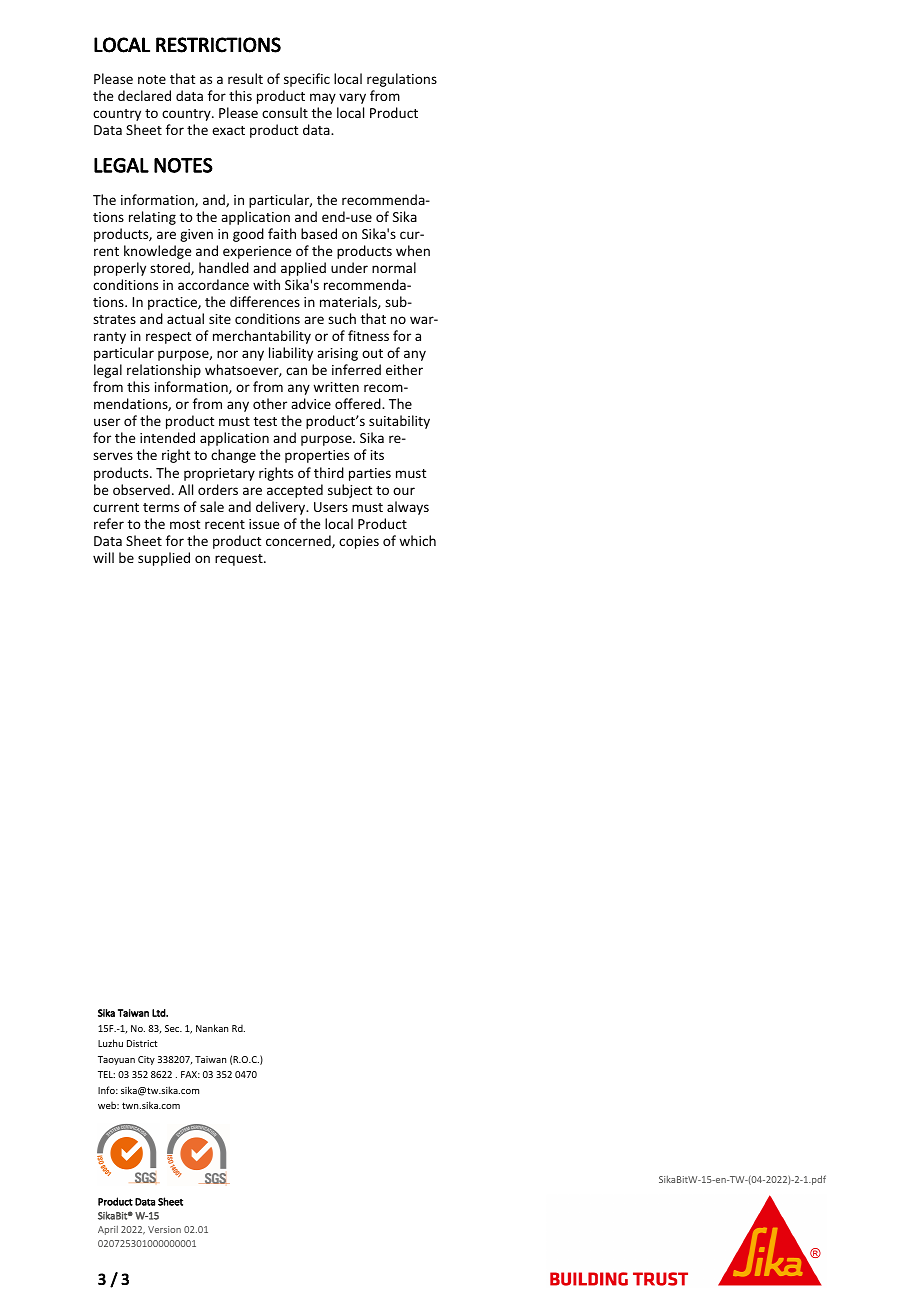 The image size is (924, 1308). What do you see at coordinates (144, 95) in the image?
I see `declared` at bounding box center [144, 95].
